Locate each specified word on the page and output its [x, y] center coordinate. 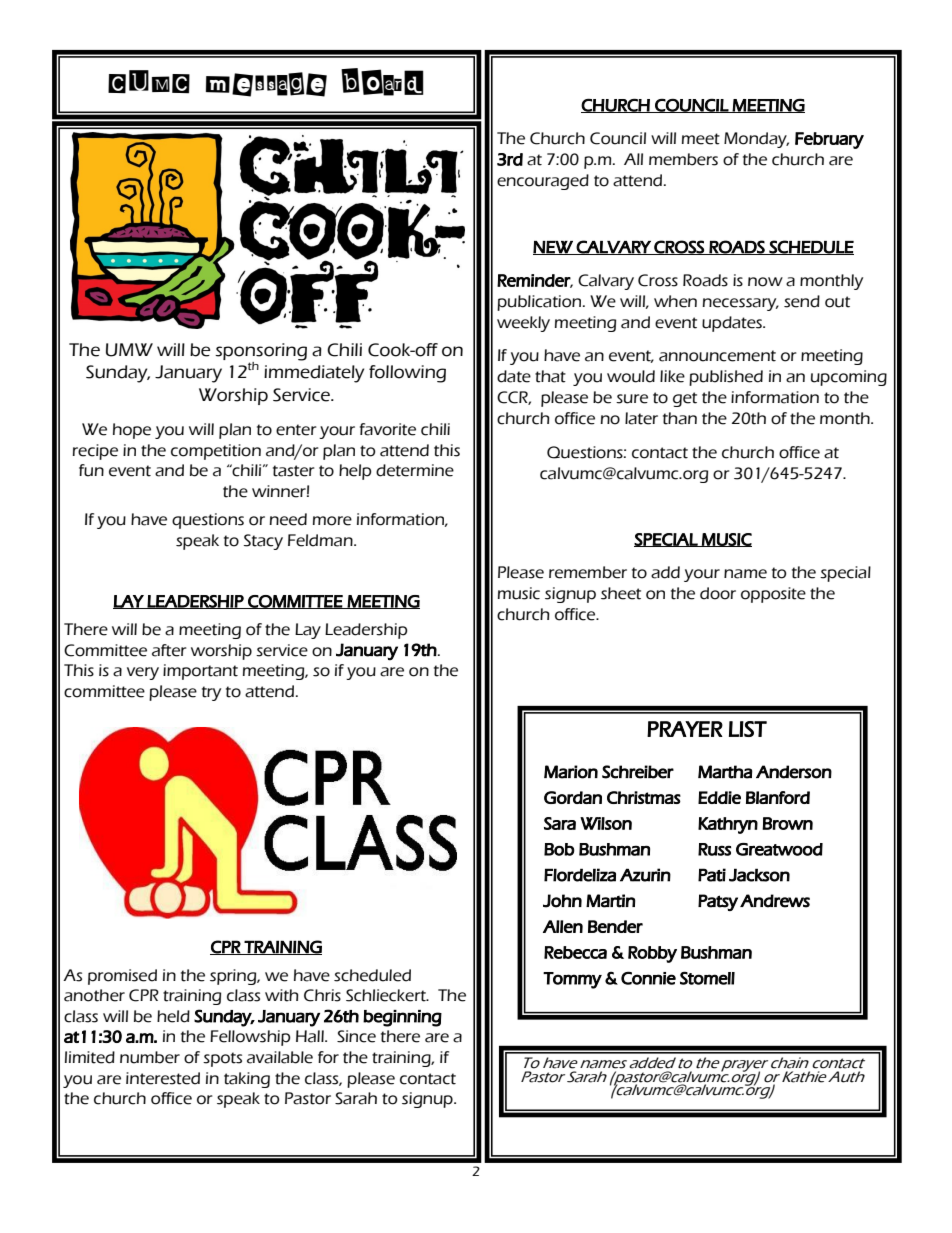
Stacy [263, 542]
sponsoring [261, 352]
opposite [773, 595]
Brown [787, 823]
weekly [523, 324]
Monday [756, 140]
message [266, 84]
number [150, 1057]
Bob [559, 849]
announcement [717, 356]
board [382, 82]
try [211, 693]
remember [588, 572]
